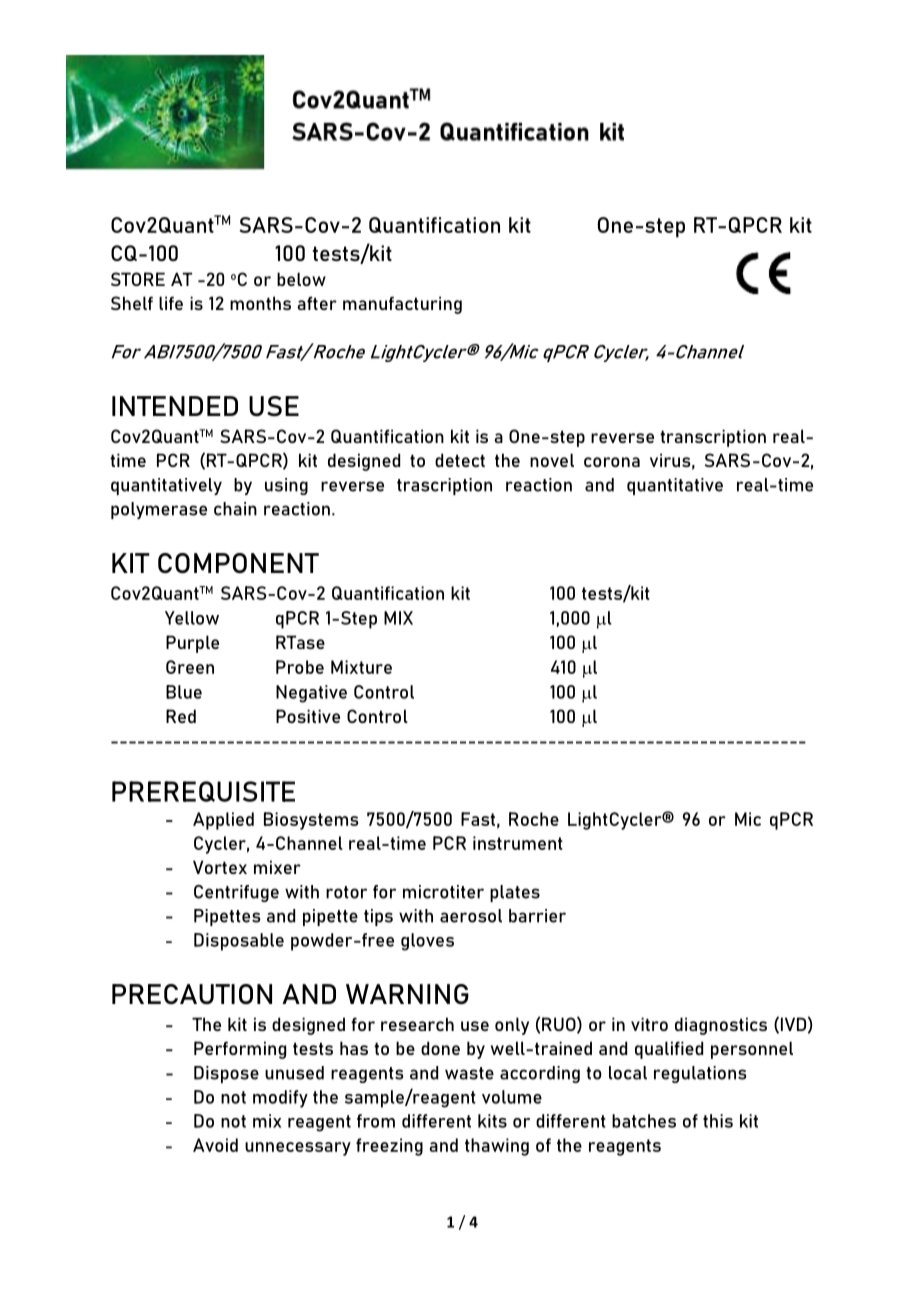  What do you see at coordinates (492, 1121) in the image?
I see `kits` at bounding box center [492, 1121].
